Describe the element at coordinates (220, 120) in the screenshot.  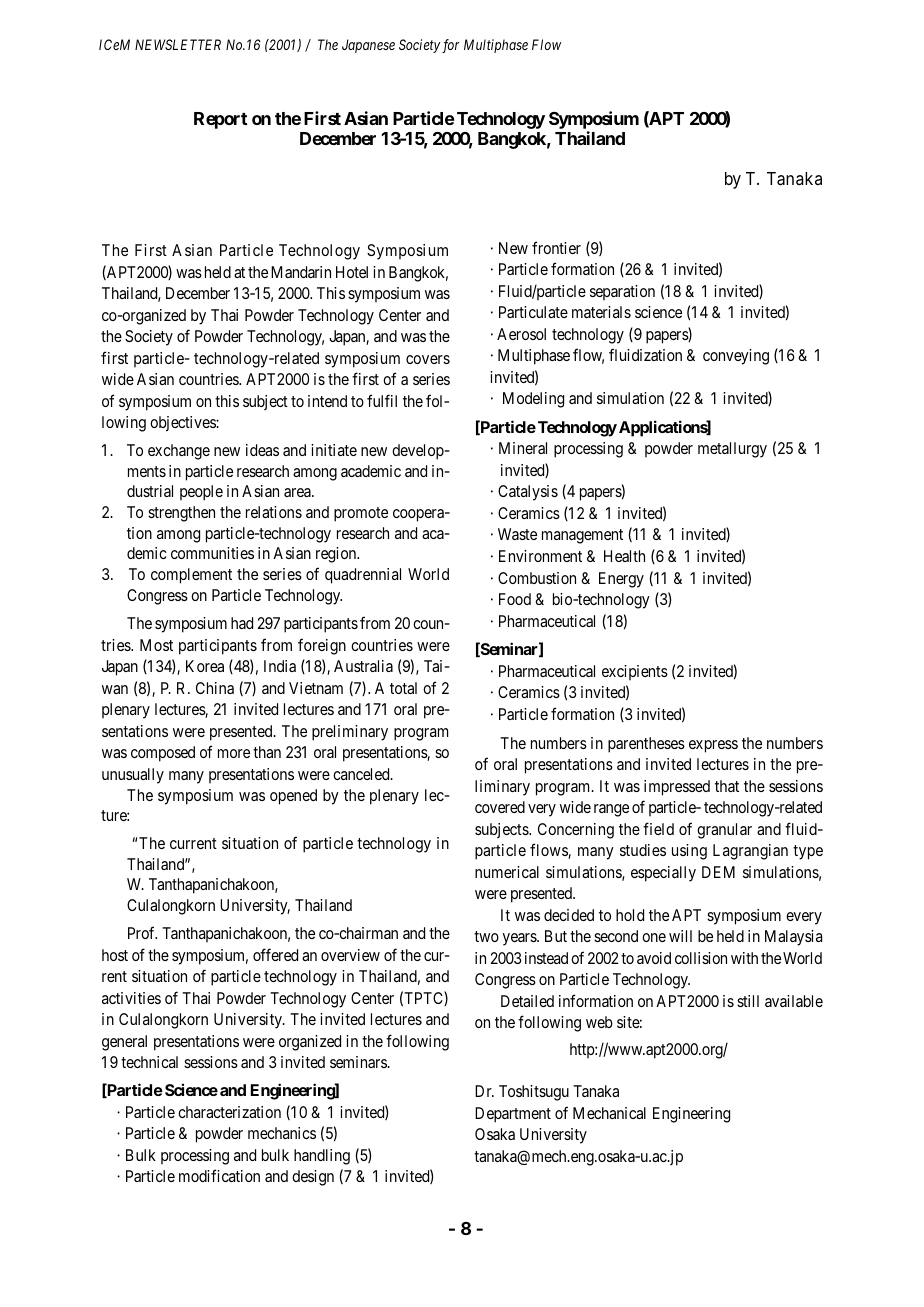
I see `Report` at that location.
